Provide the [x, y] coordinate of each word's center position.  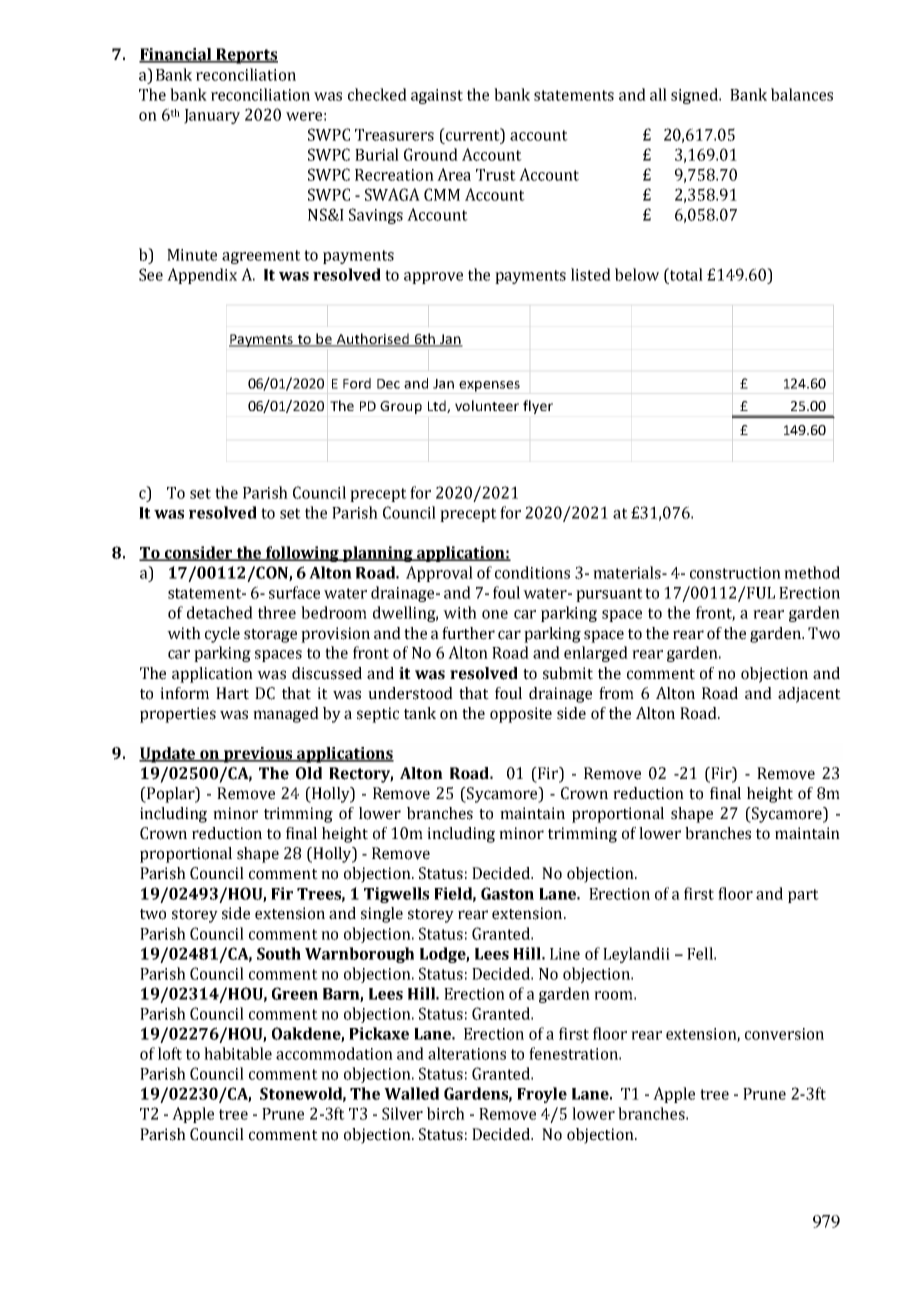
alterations [467, 1053]
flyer [538, 407]
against [437, 96]
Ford [357, 383]
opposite [521, 715]
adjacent [809, 695]
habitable [238, 1053]
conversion [784, 1034]
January [212, 116]
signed [696, 96]
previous [258, 755]
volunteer [487, 405]
